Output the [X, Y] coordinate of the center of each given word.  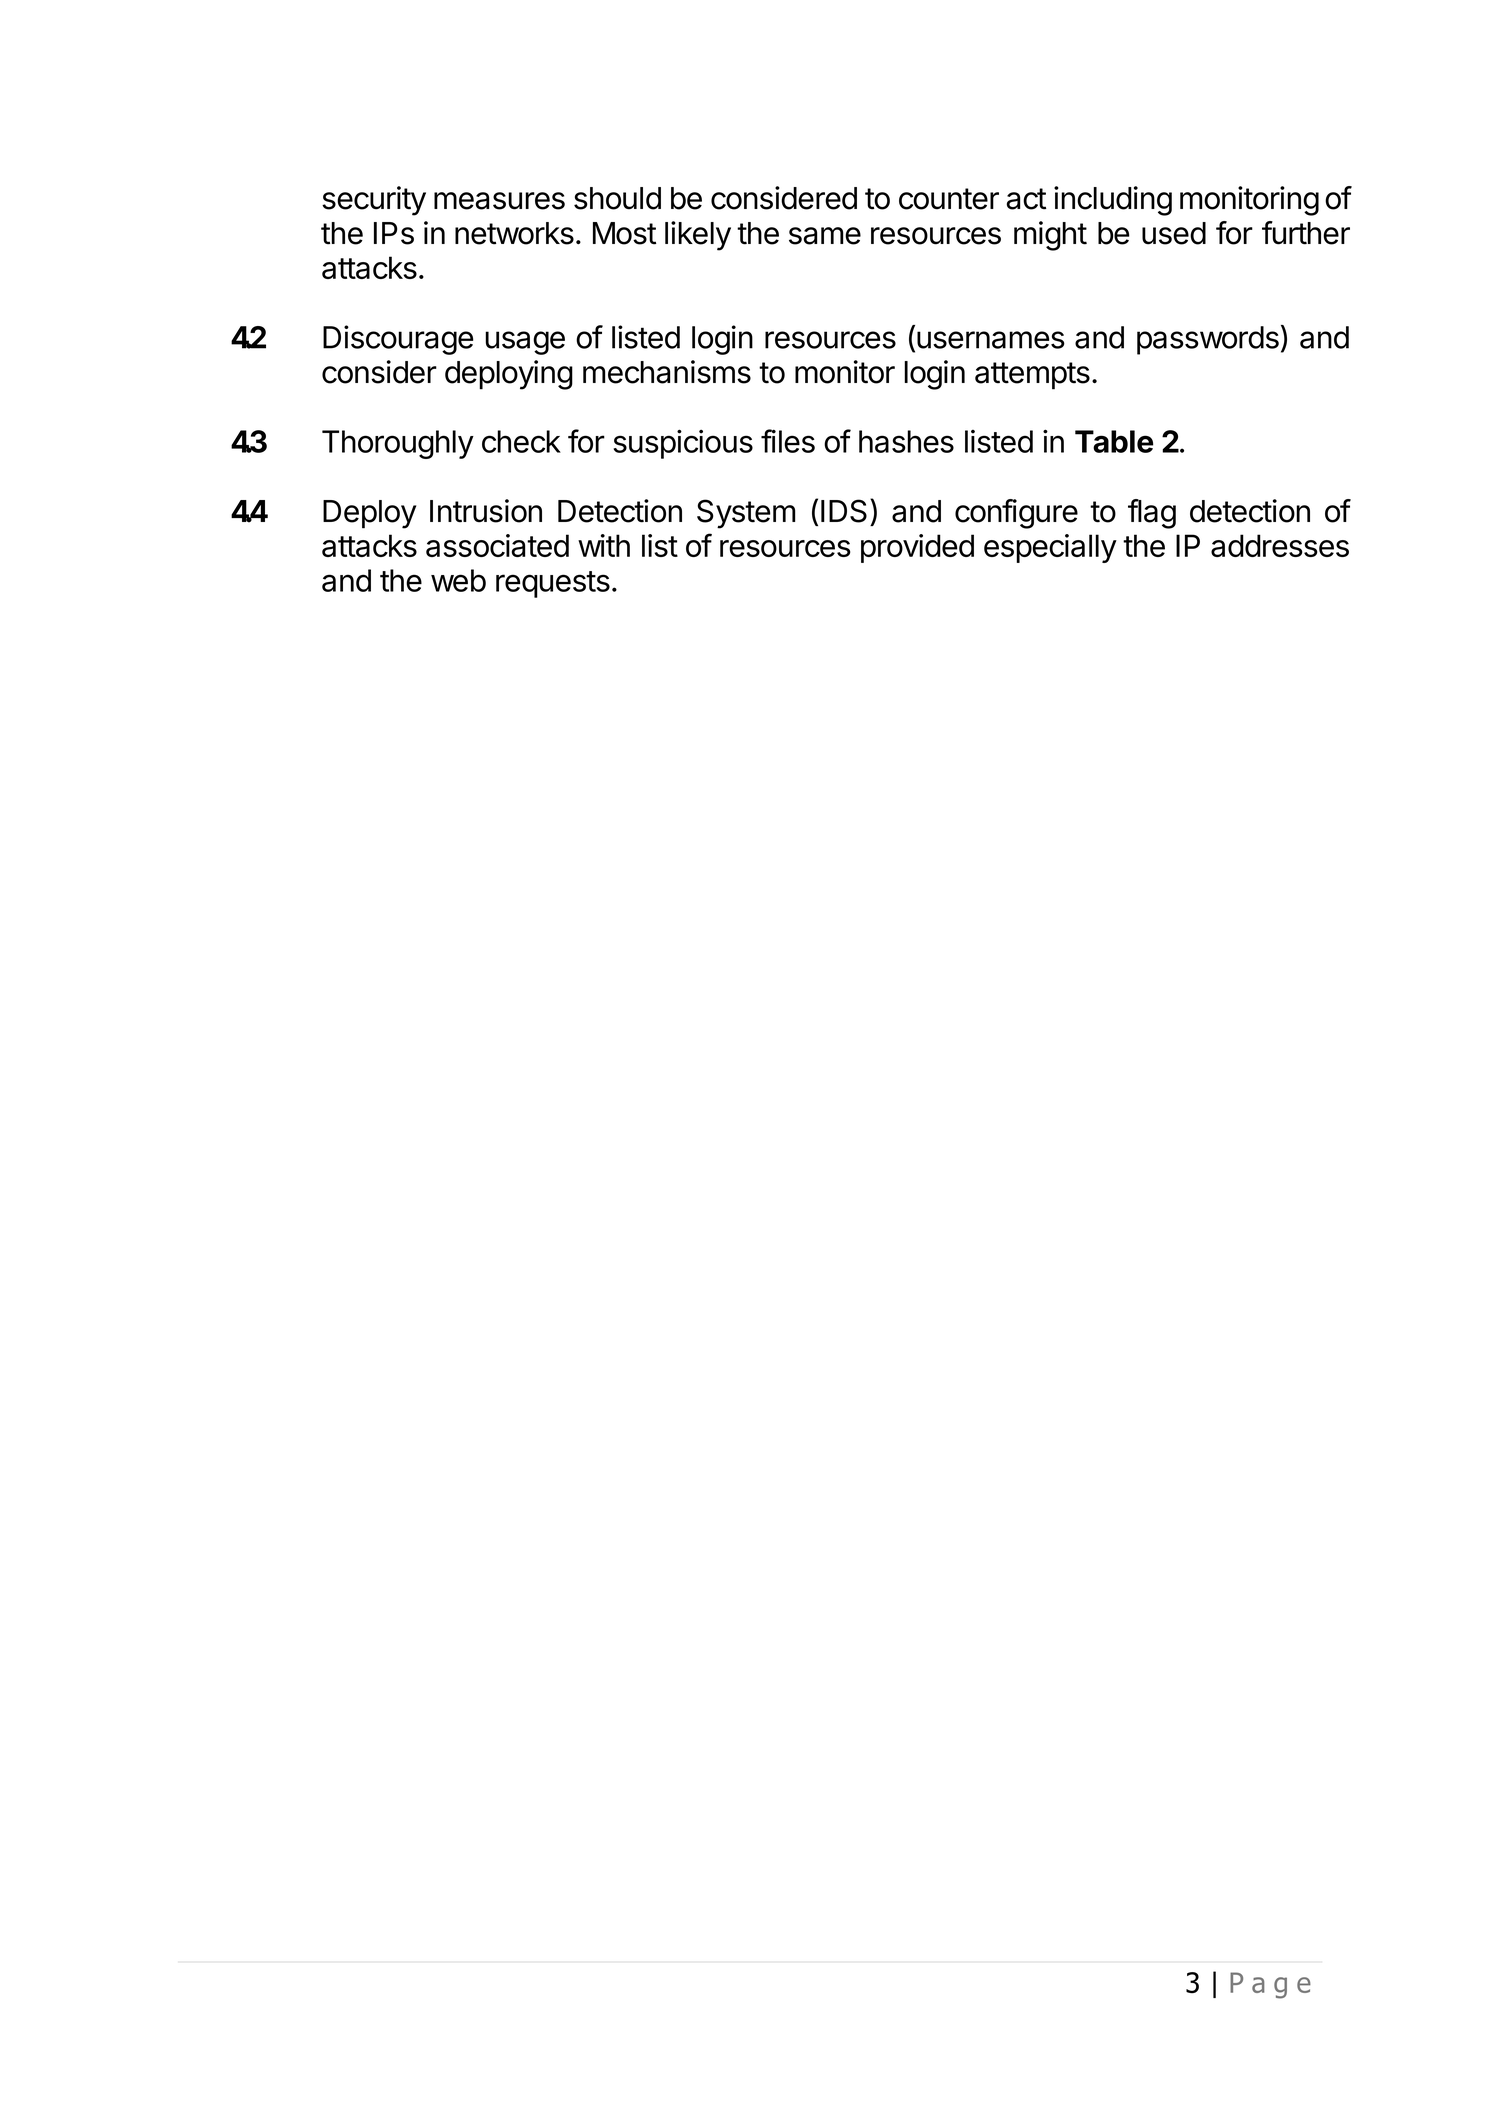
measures [499, 201]
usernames [991, 340]
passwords [1208, 340]
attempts [1032, 376]
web [458, 580]
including [1113, 201]
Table [1114, 441]
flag [1152, 514]
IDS [844, 511]
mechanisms [667, 372]
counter [949, 199]
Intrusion [486, 511]
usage [525, 343]
